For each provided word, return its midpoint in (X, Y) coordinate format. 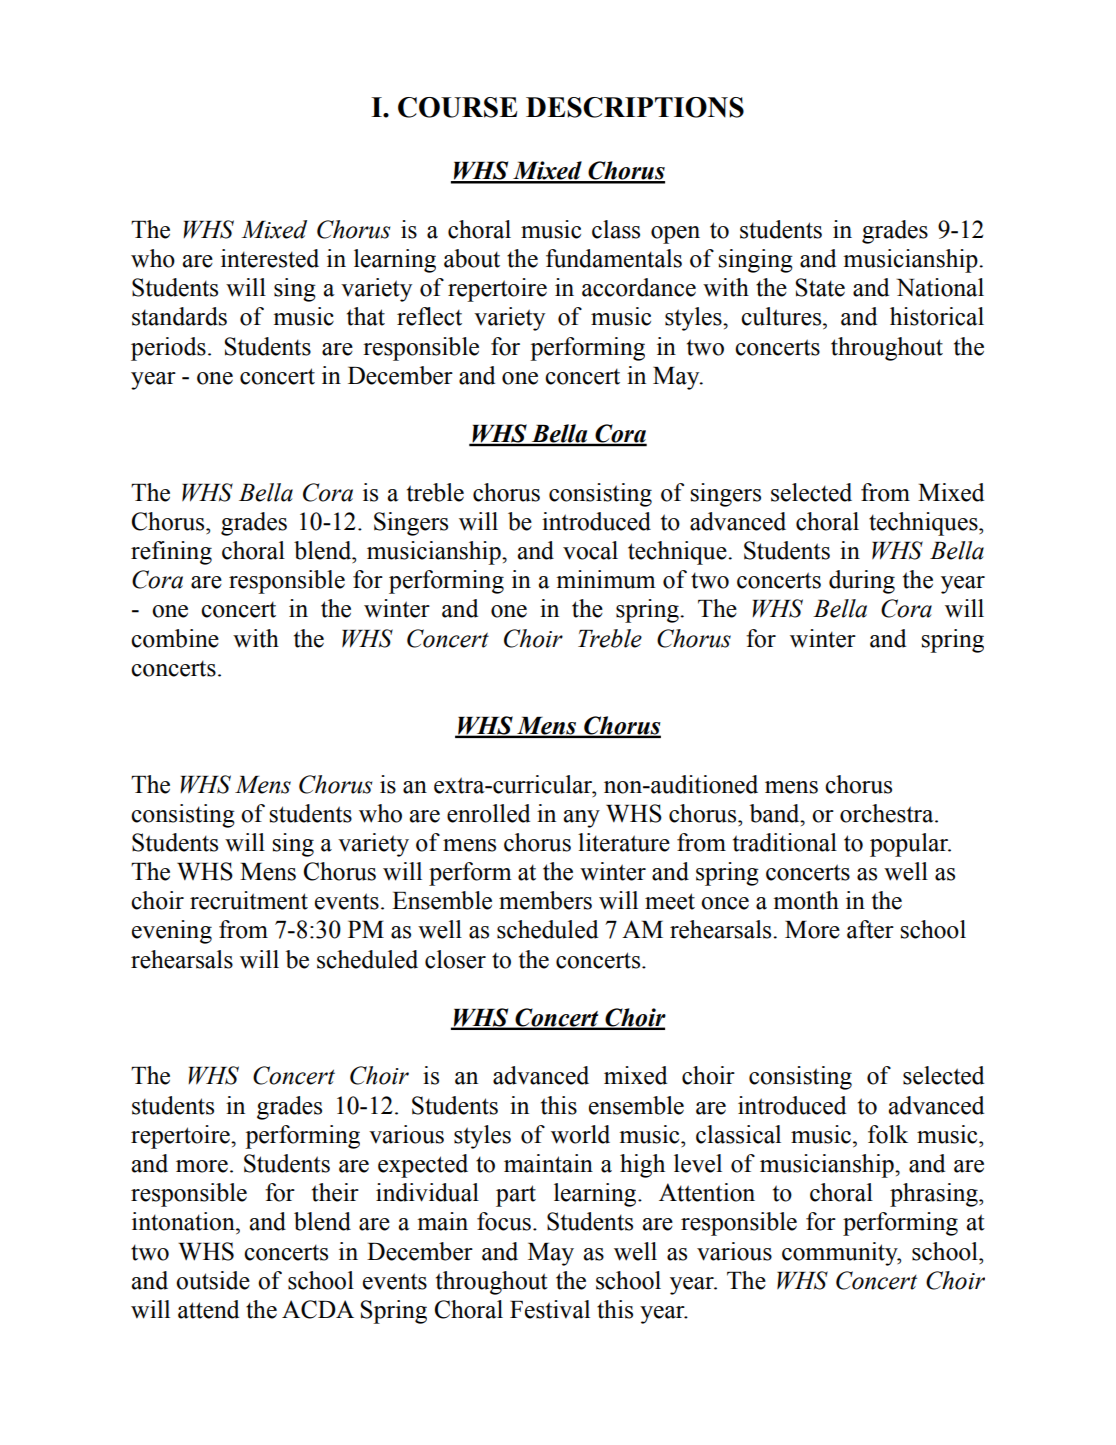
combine (175, 638)
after (870, 929)
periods (168, 349)
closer (455, 959)
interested (270, 258)
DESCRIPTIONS (635, 107)
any (582, 819)
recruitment (249, 900)
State (820, 287)
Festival (550, 1309)
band (776, 813)
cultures (782, 316)
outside (213, 1280)
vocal (590, 550)
